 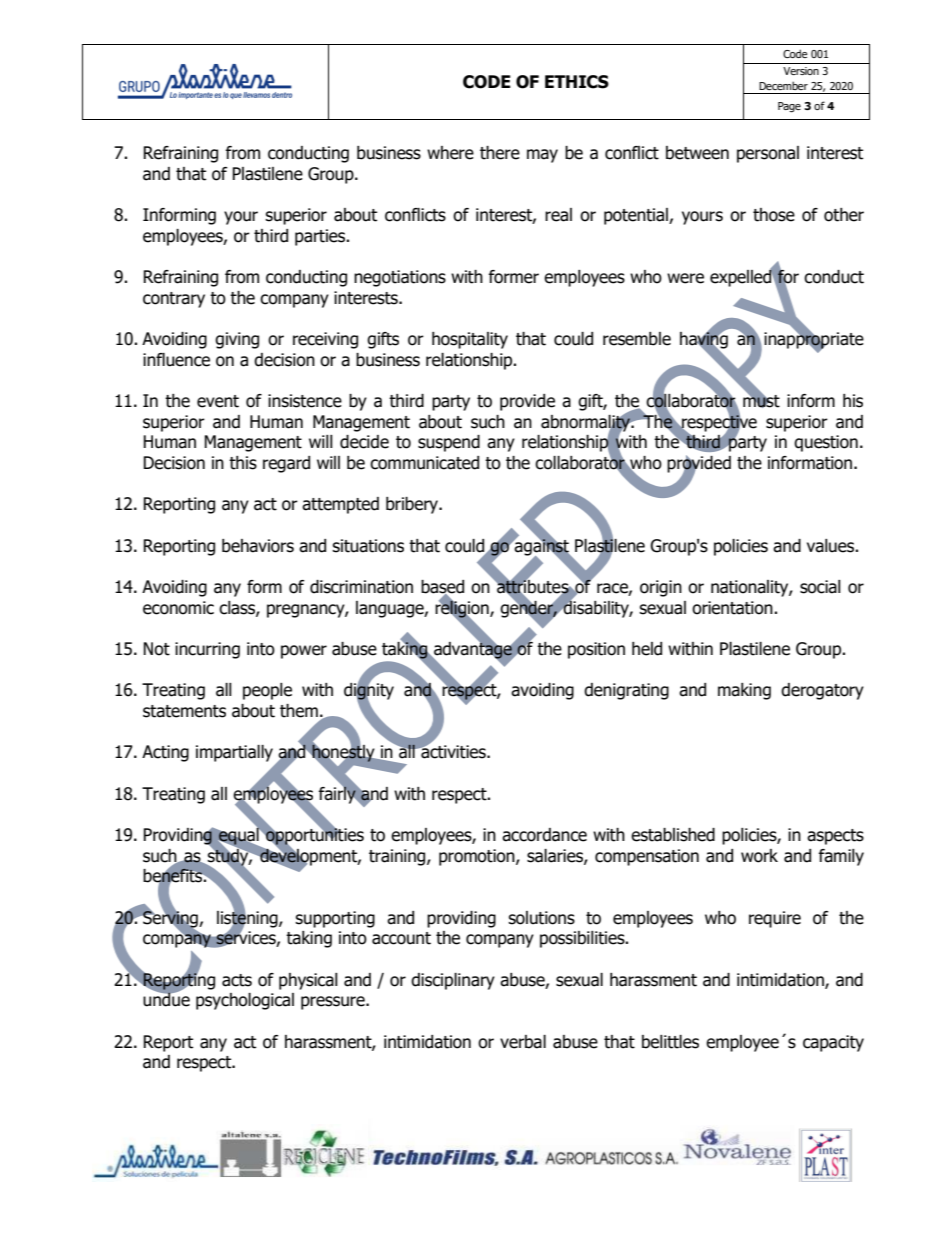 What do you see at coordinates (820, 587) in the screenshot?
I see `social` at bounding box center [820, 587].
